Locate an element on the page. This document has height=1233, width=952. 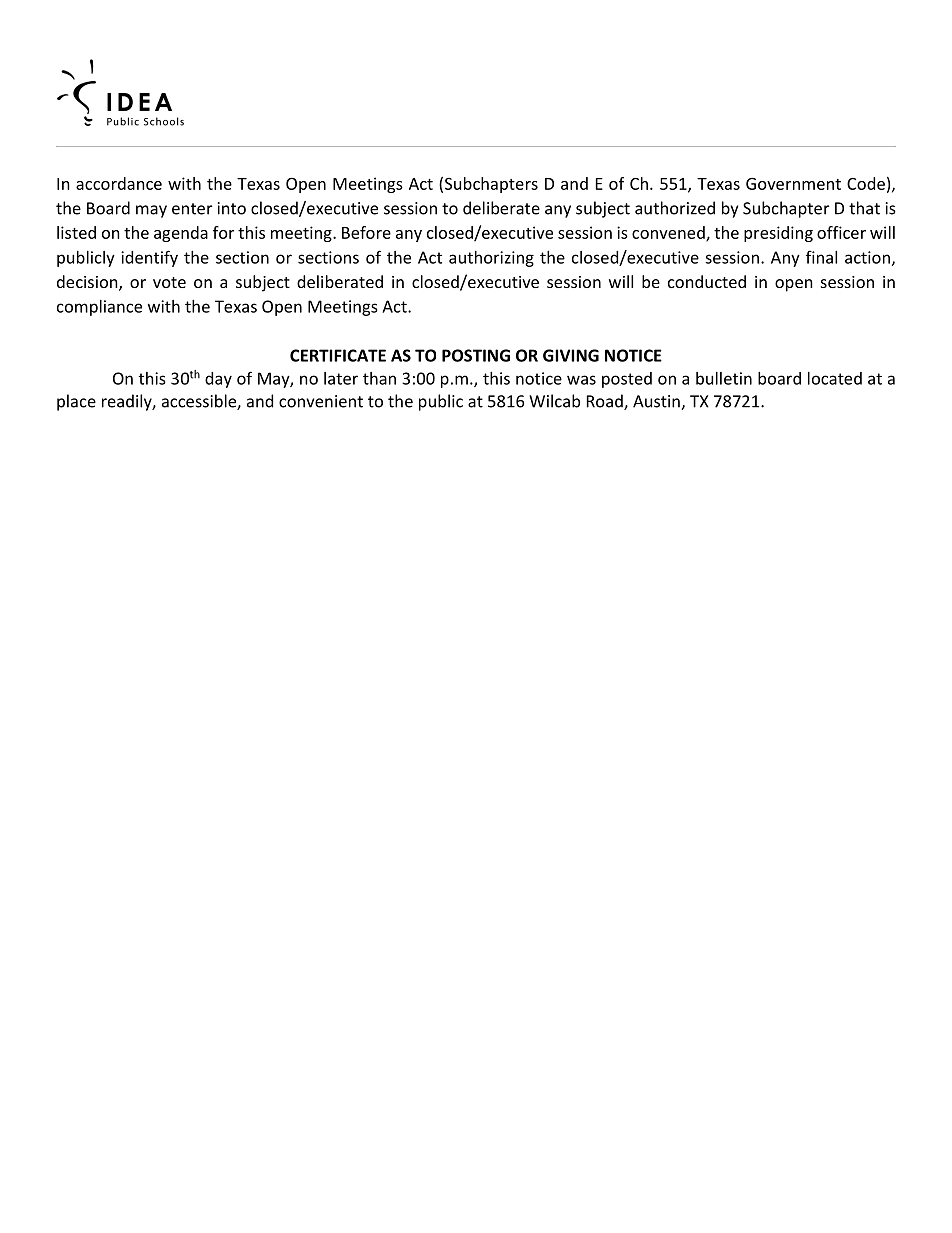
authorized is located at coordinates (675, 208).
